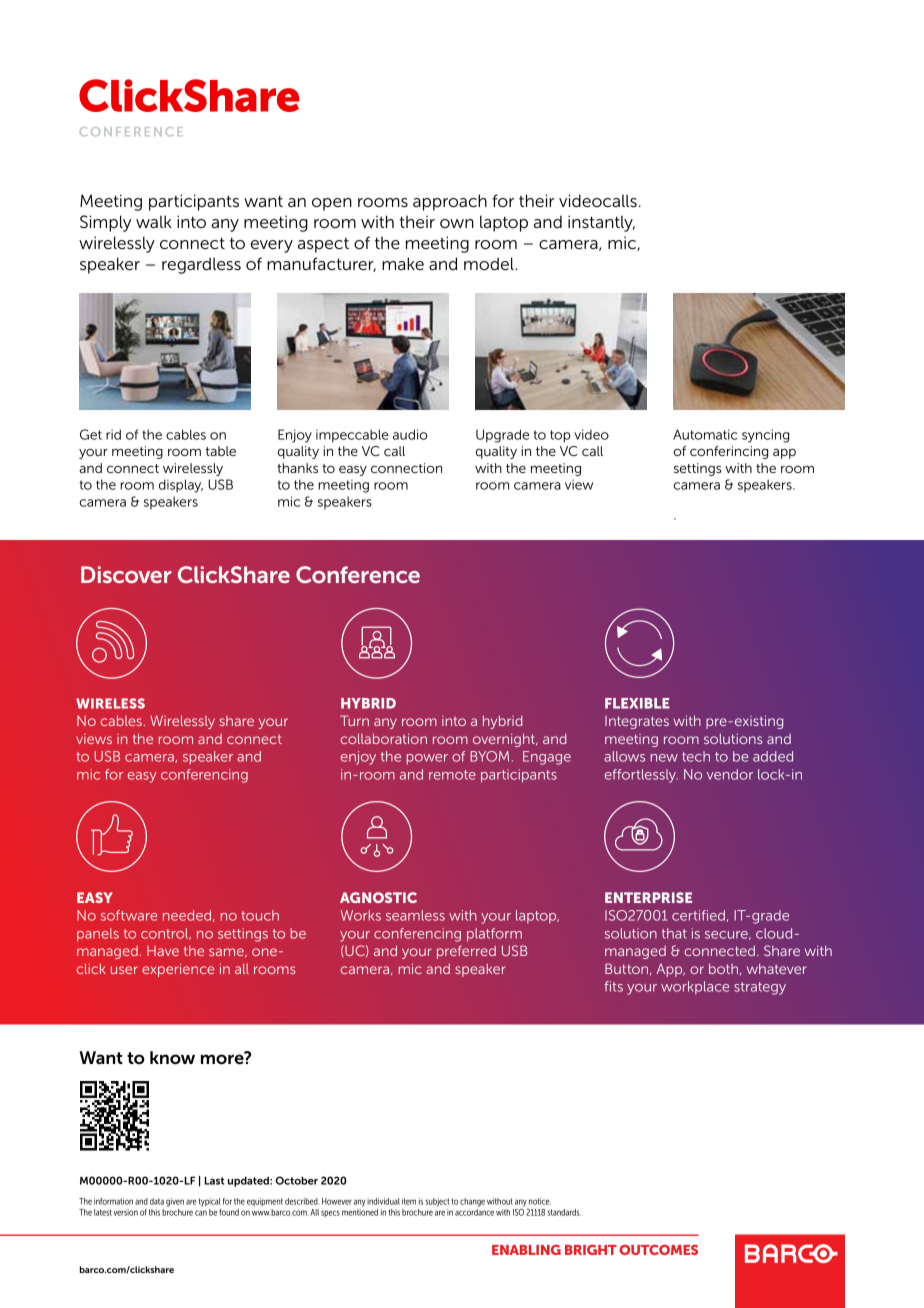  Describe the element at coordinates (175, 1202) in the screenshot. I see `given` at that location.
